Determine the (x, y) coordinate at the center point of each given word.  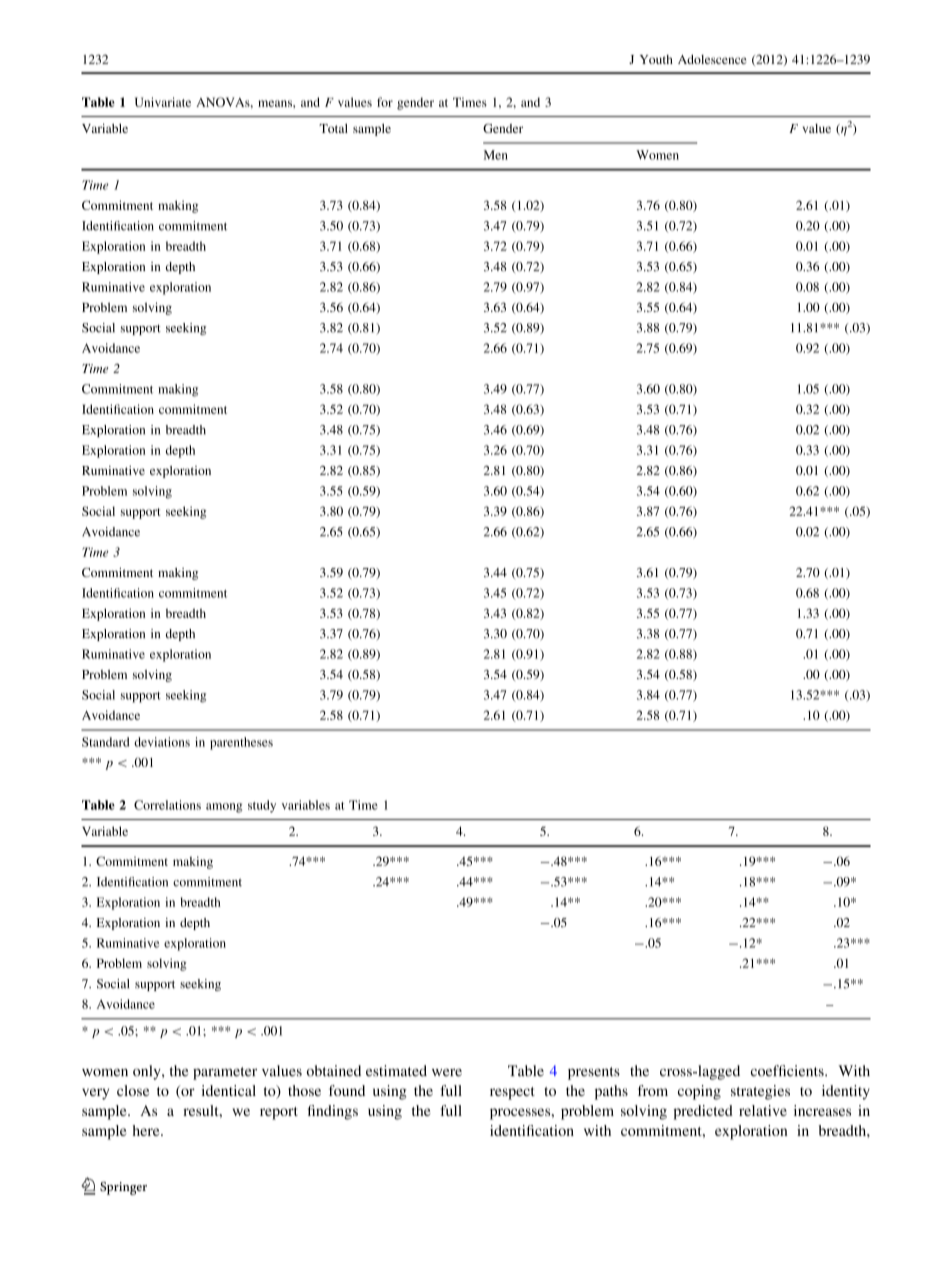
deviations (162, 742)
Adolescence (712, 59)
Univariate (163, 102)
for (385, 102)
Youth (656, 59)
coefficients (788, 1071)
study (262, 806)
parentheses (241, 743)
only (148, 1072)
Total (333, 128)
